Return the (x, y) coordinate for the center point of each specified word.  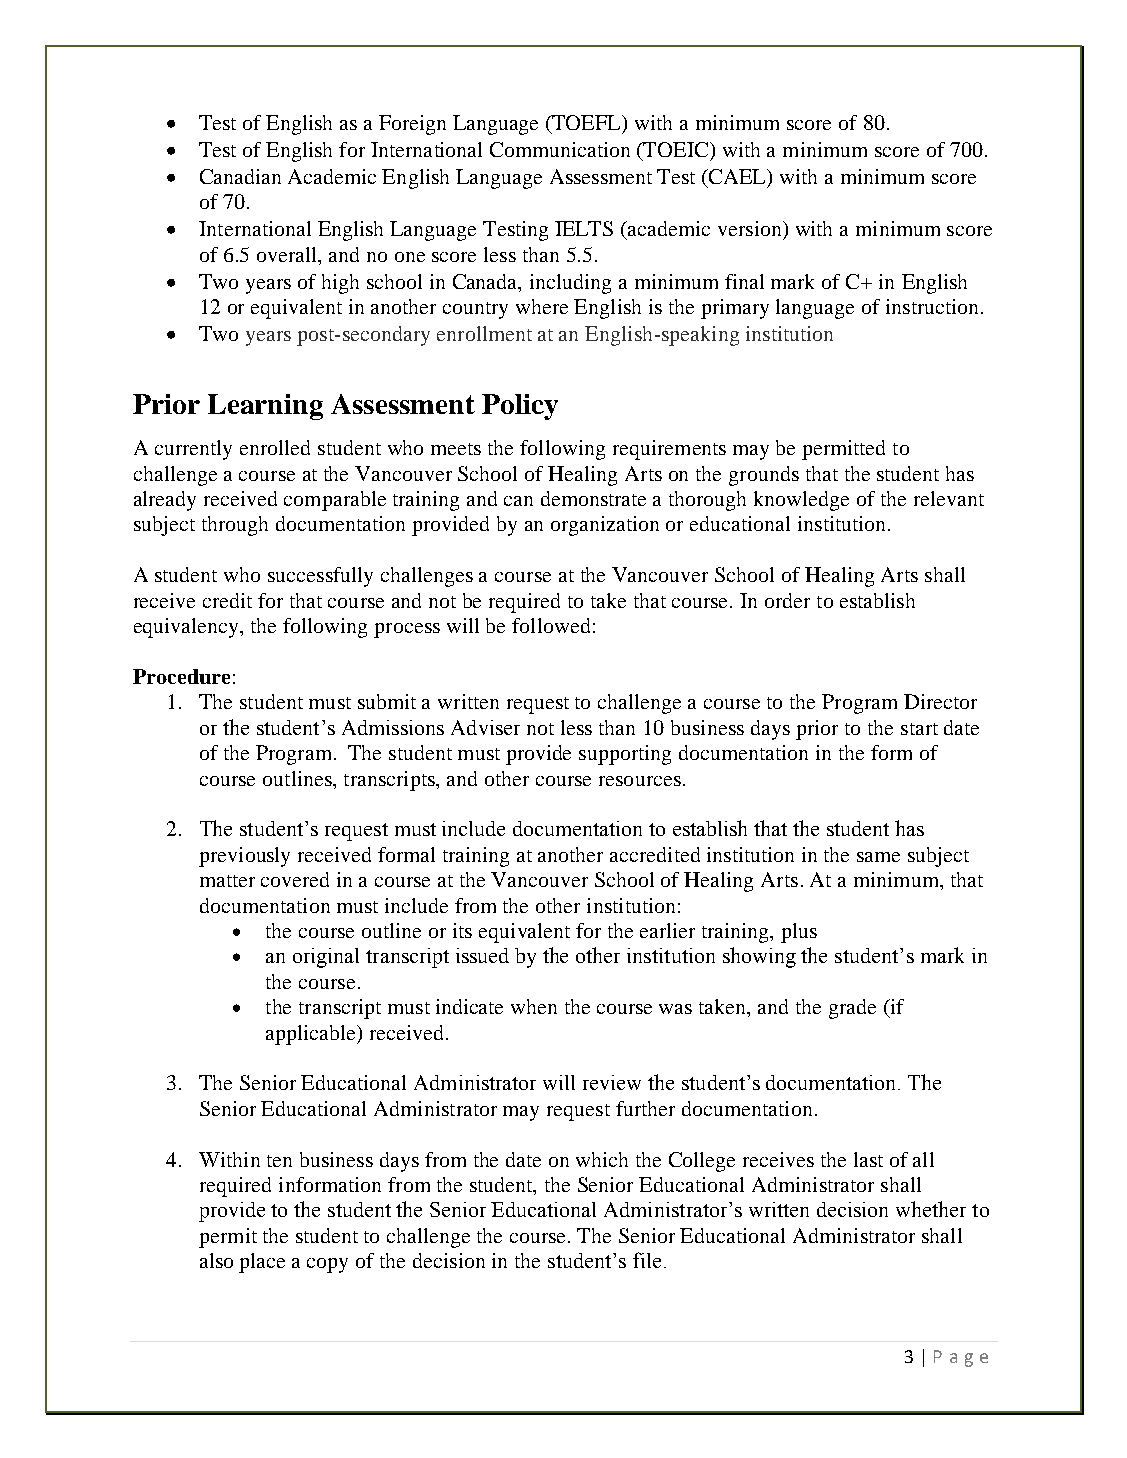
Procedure (181, 676)
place (262, 1263)
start (919, 729)
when (534, 1006)
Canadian (240, 176)
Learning (265, 407)
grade (852, 1009)
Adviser (485, 727)
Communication (560, 149)
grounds (764, 476)
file (647, 1260)
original (326, 958)
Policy (520, 407)
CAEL (738, 178)
